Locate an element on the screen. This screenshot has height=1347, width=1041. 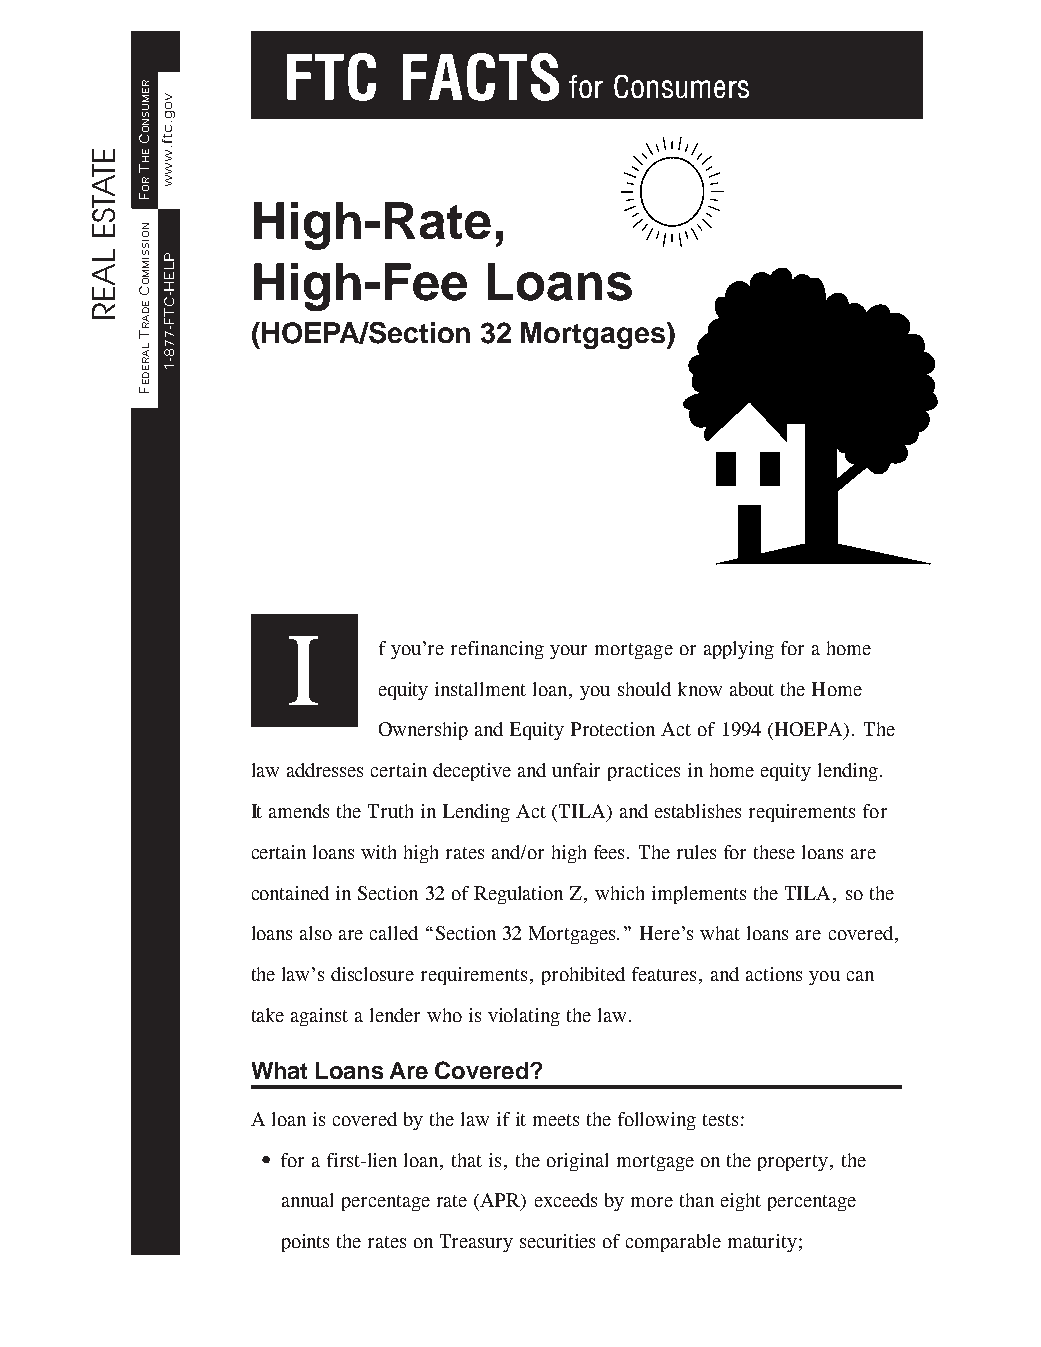
actions is located at coordinates (774, 974).
